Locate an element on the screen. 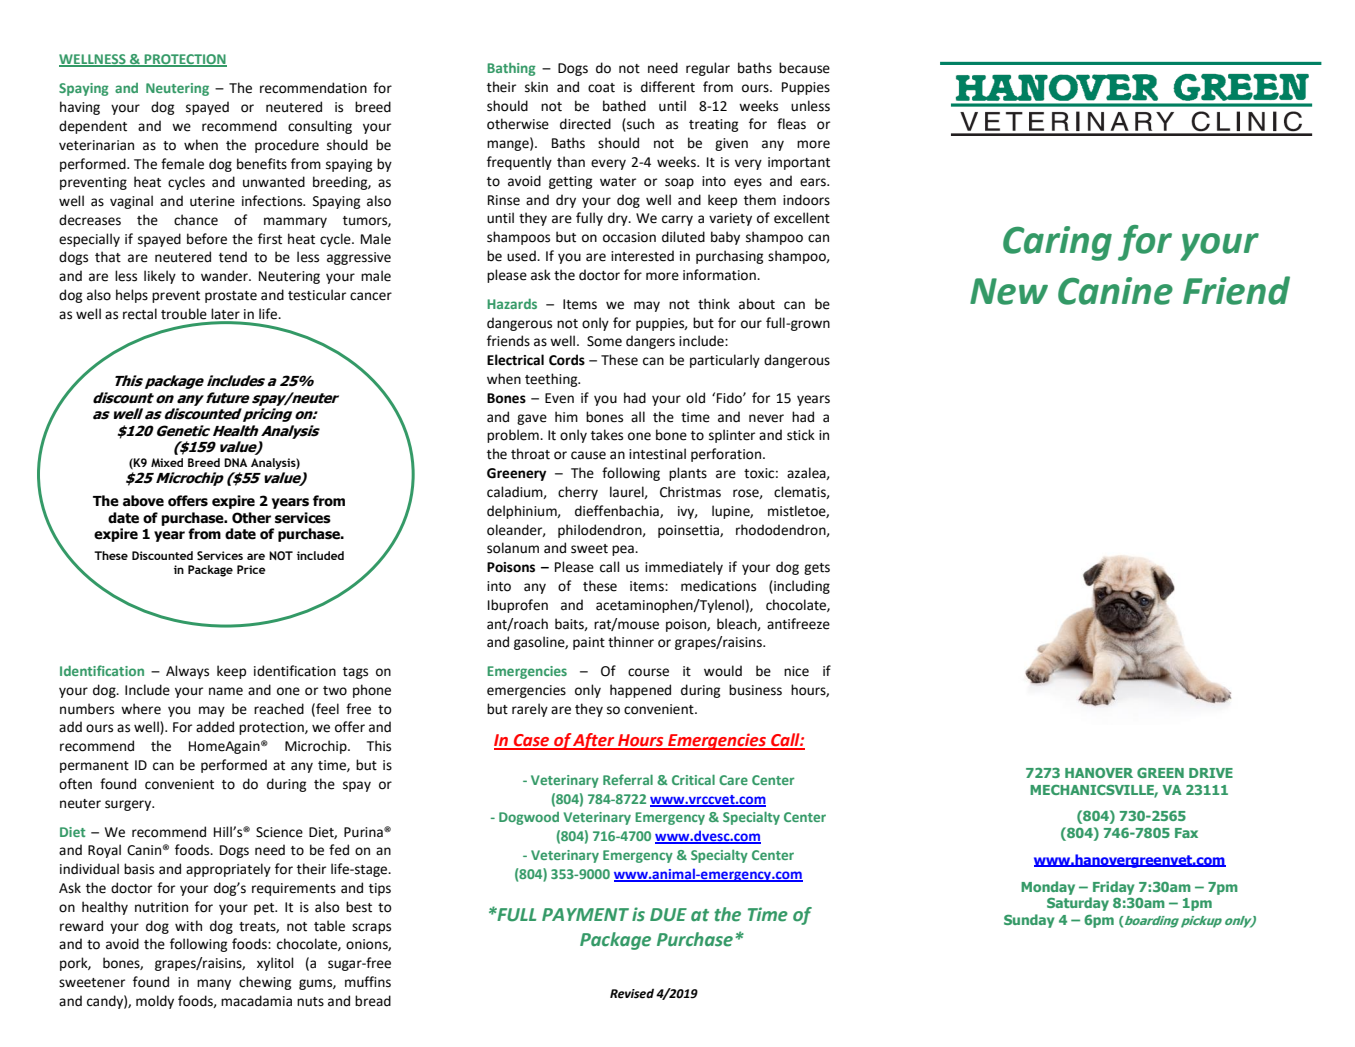 The image size is (1355, 1047). fleas is located at coordinates (791, 124).
